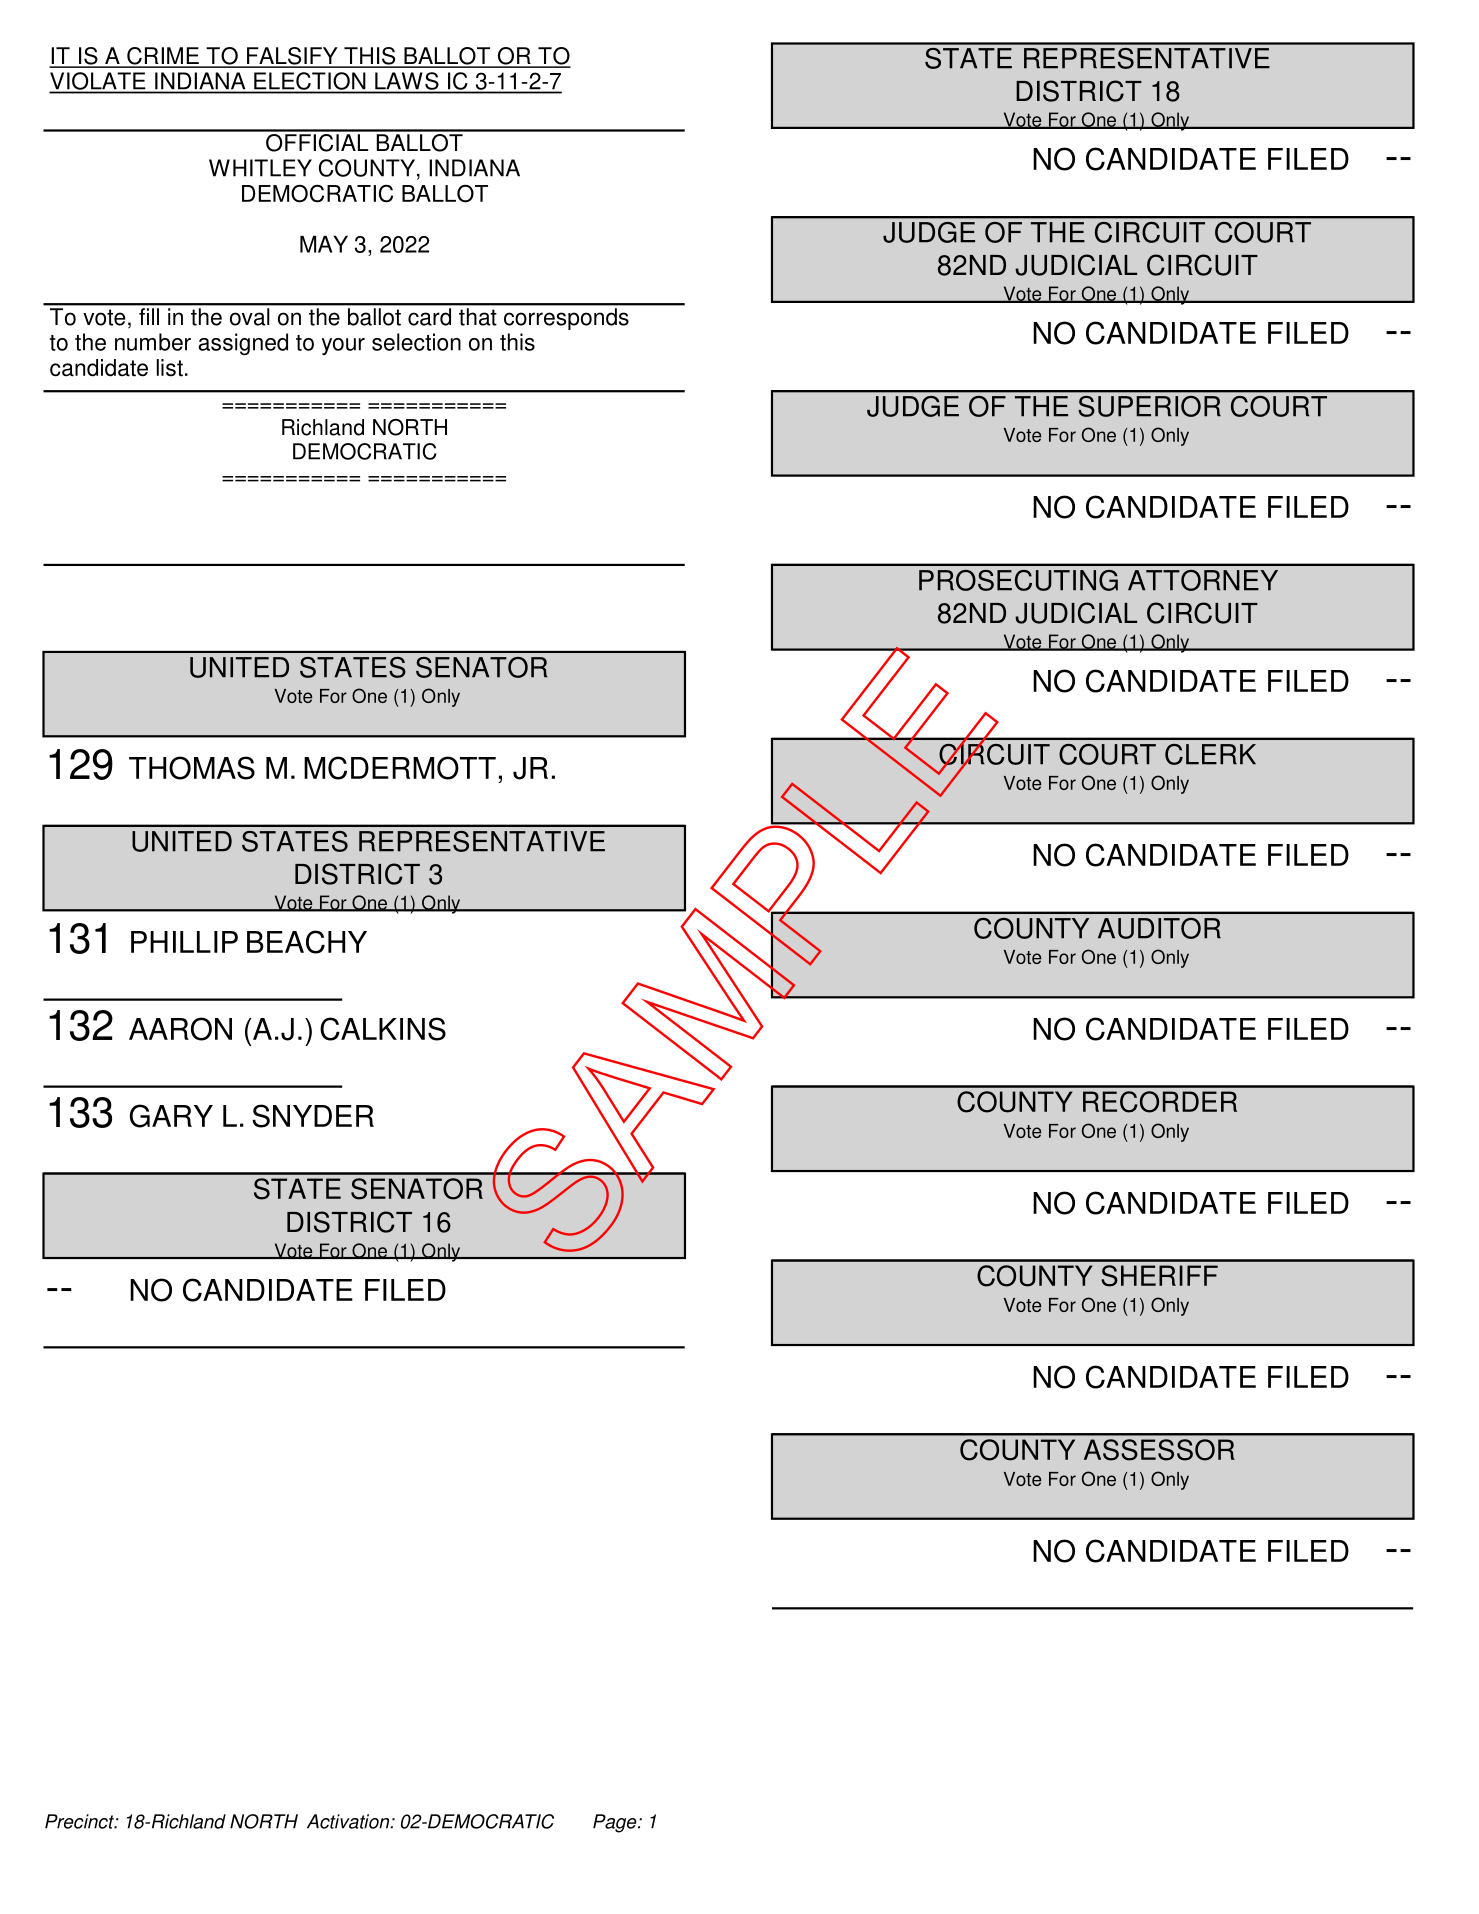 This page has width=1479, height=1914. What do you see at coordinates (192, 768) in the page?
I see `THOMAS` at bounding box center [192, 768].
